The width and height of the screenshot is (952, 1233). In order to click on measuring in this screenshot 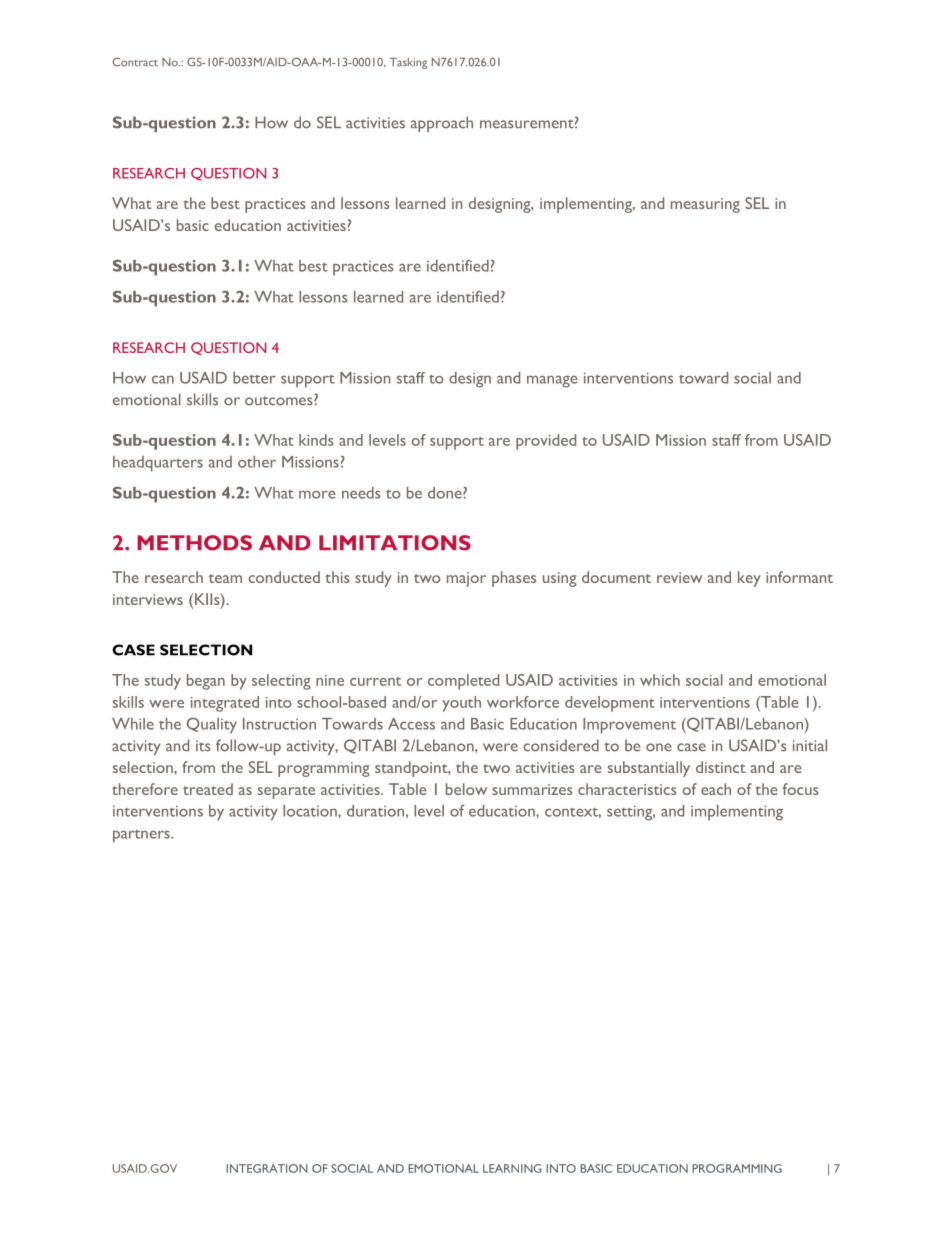, I will do `click(705, 205)`.
